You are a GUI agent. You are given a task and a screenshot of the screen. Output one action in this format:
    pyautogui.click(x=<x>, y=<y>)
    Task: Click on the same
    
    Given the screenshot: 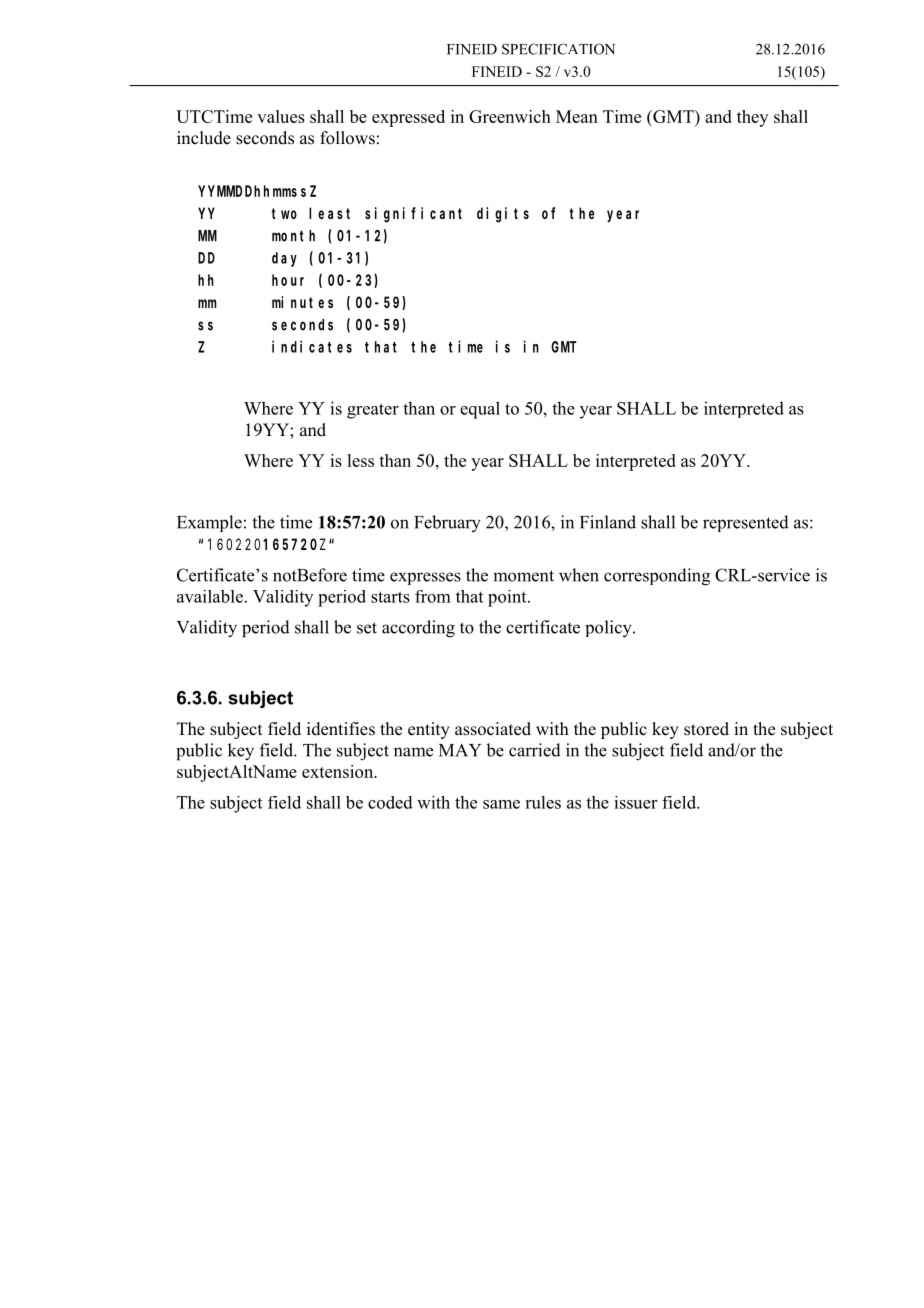 What is the action you would take?
    pyautogui.click(x=501, y=804)
